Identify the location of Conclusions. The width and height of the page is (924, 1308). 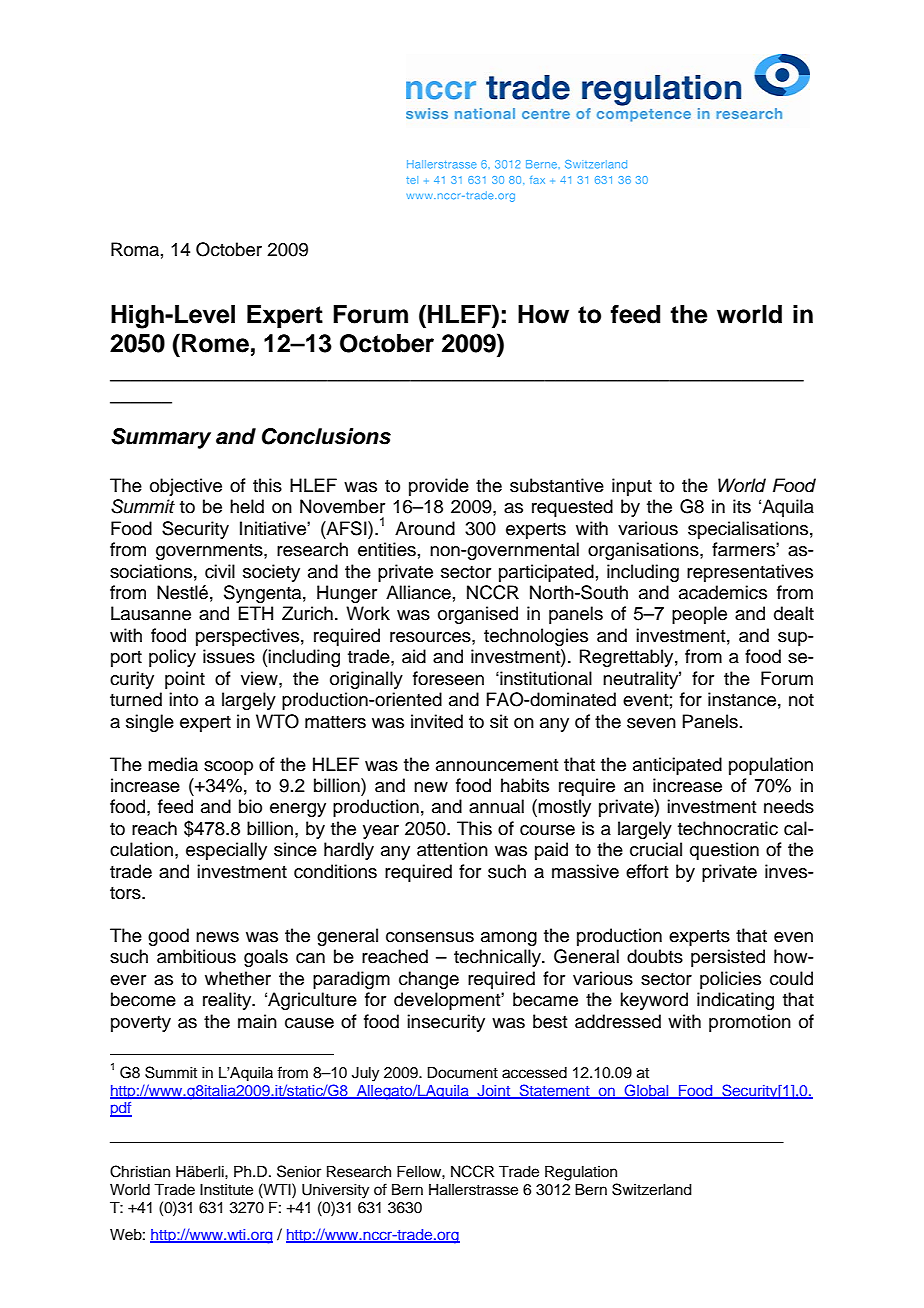
(326, 436).
